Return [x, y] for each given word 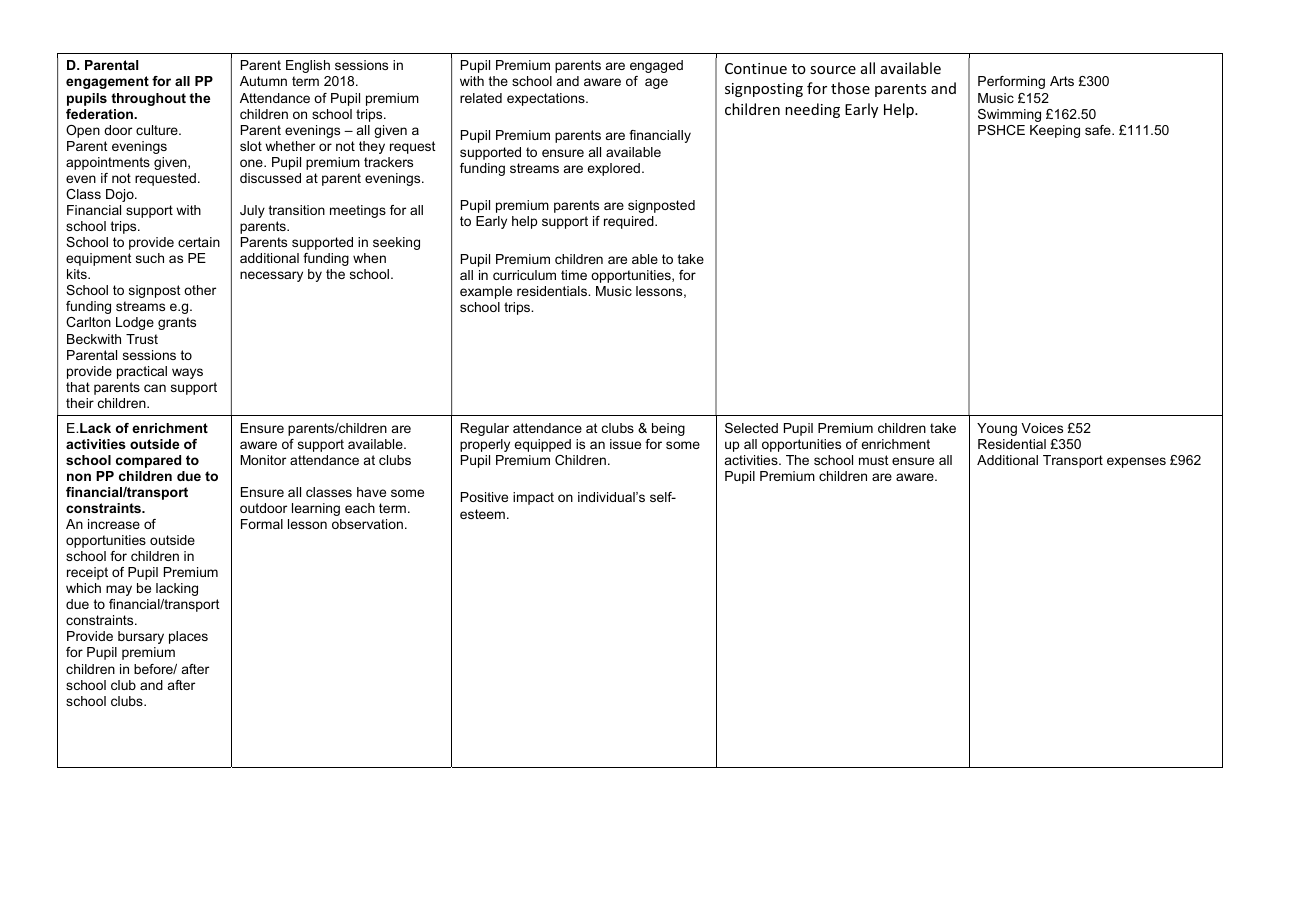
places [188, 637]
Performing [1011, 82]
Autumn [263, 81]
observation [367, 524]
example [486, 292]
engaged [656, 66]
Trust [142, 339]
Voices [1042, 428]
